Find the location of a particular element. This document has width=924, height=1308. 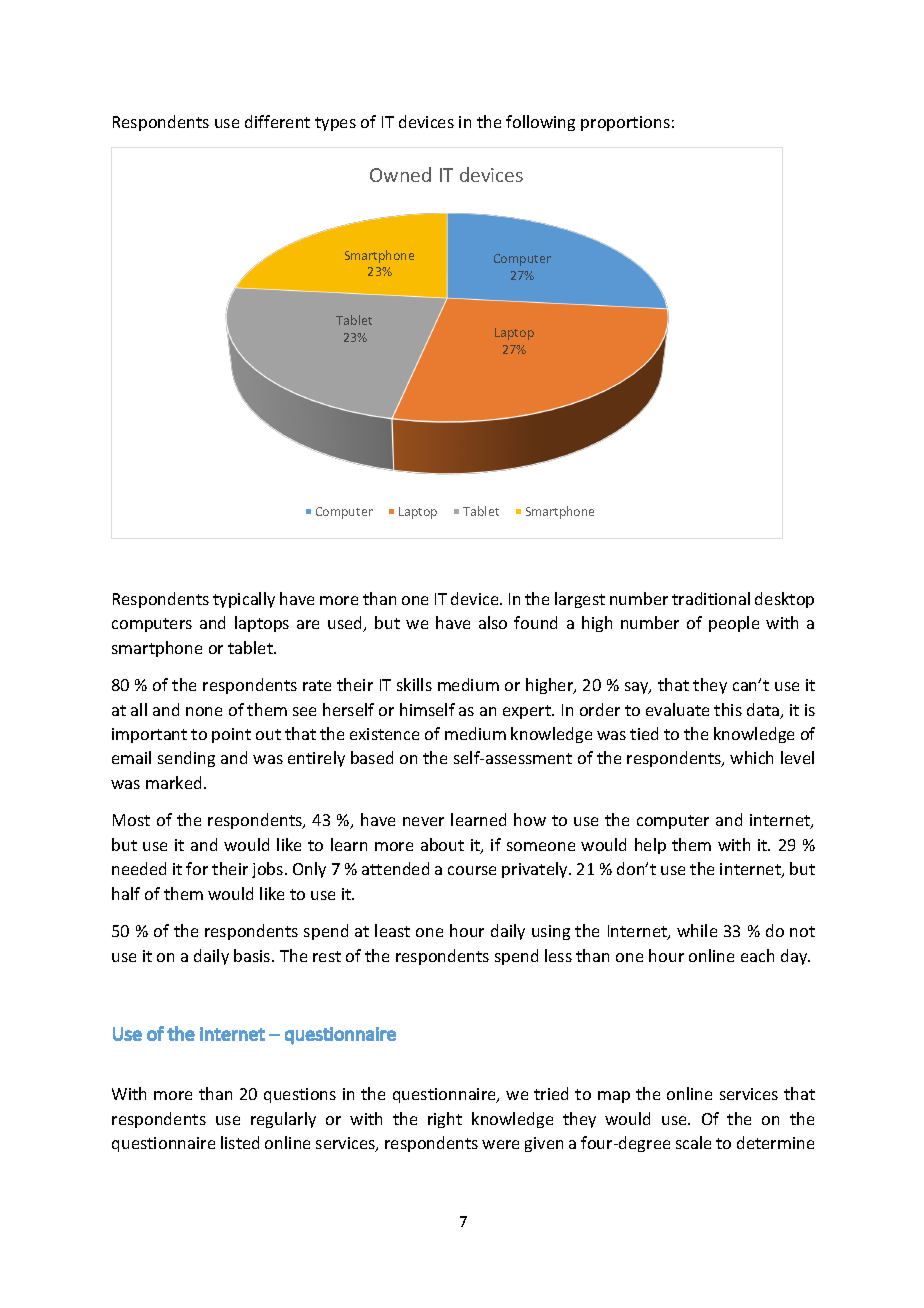

Owned is located at coordinates (400, 174).
